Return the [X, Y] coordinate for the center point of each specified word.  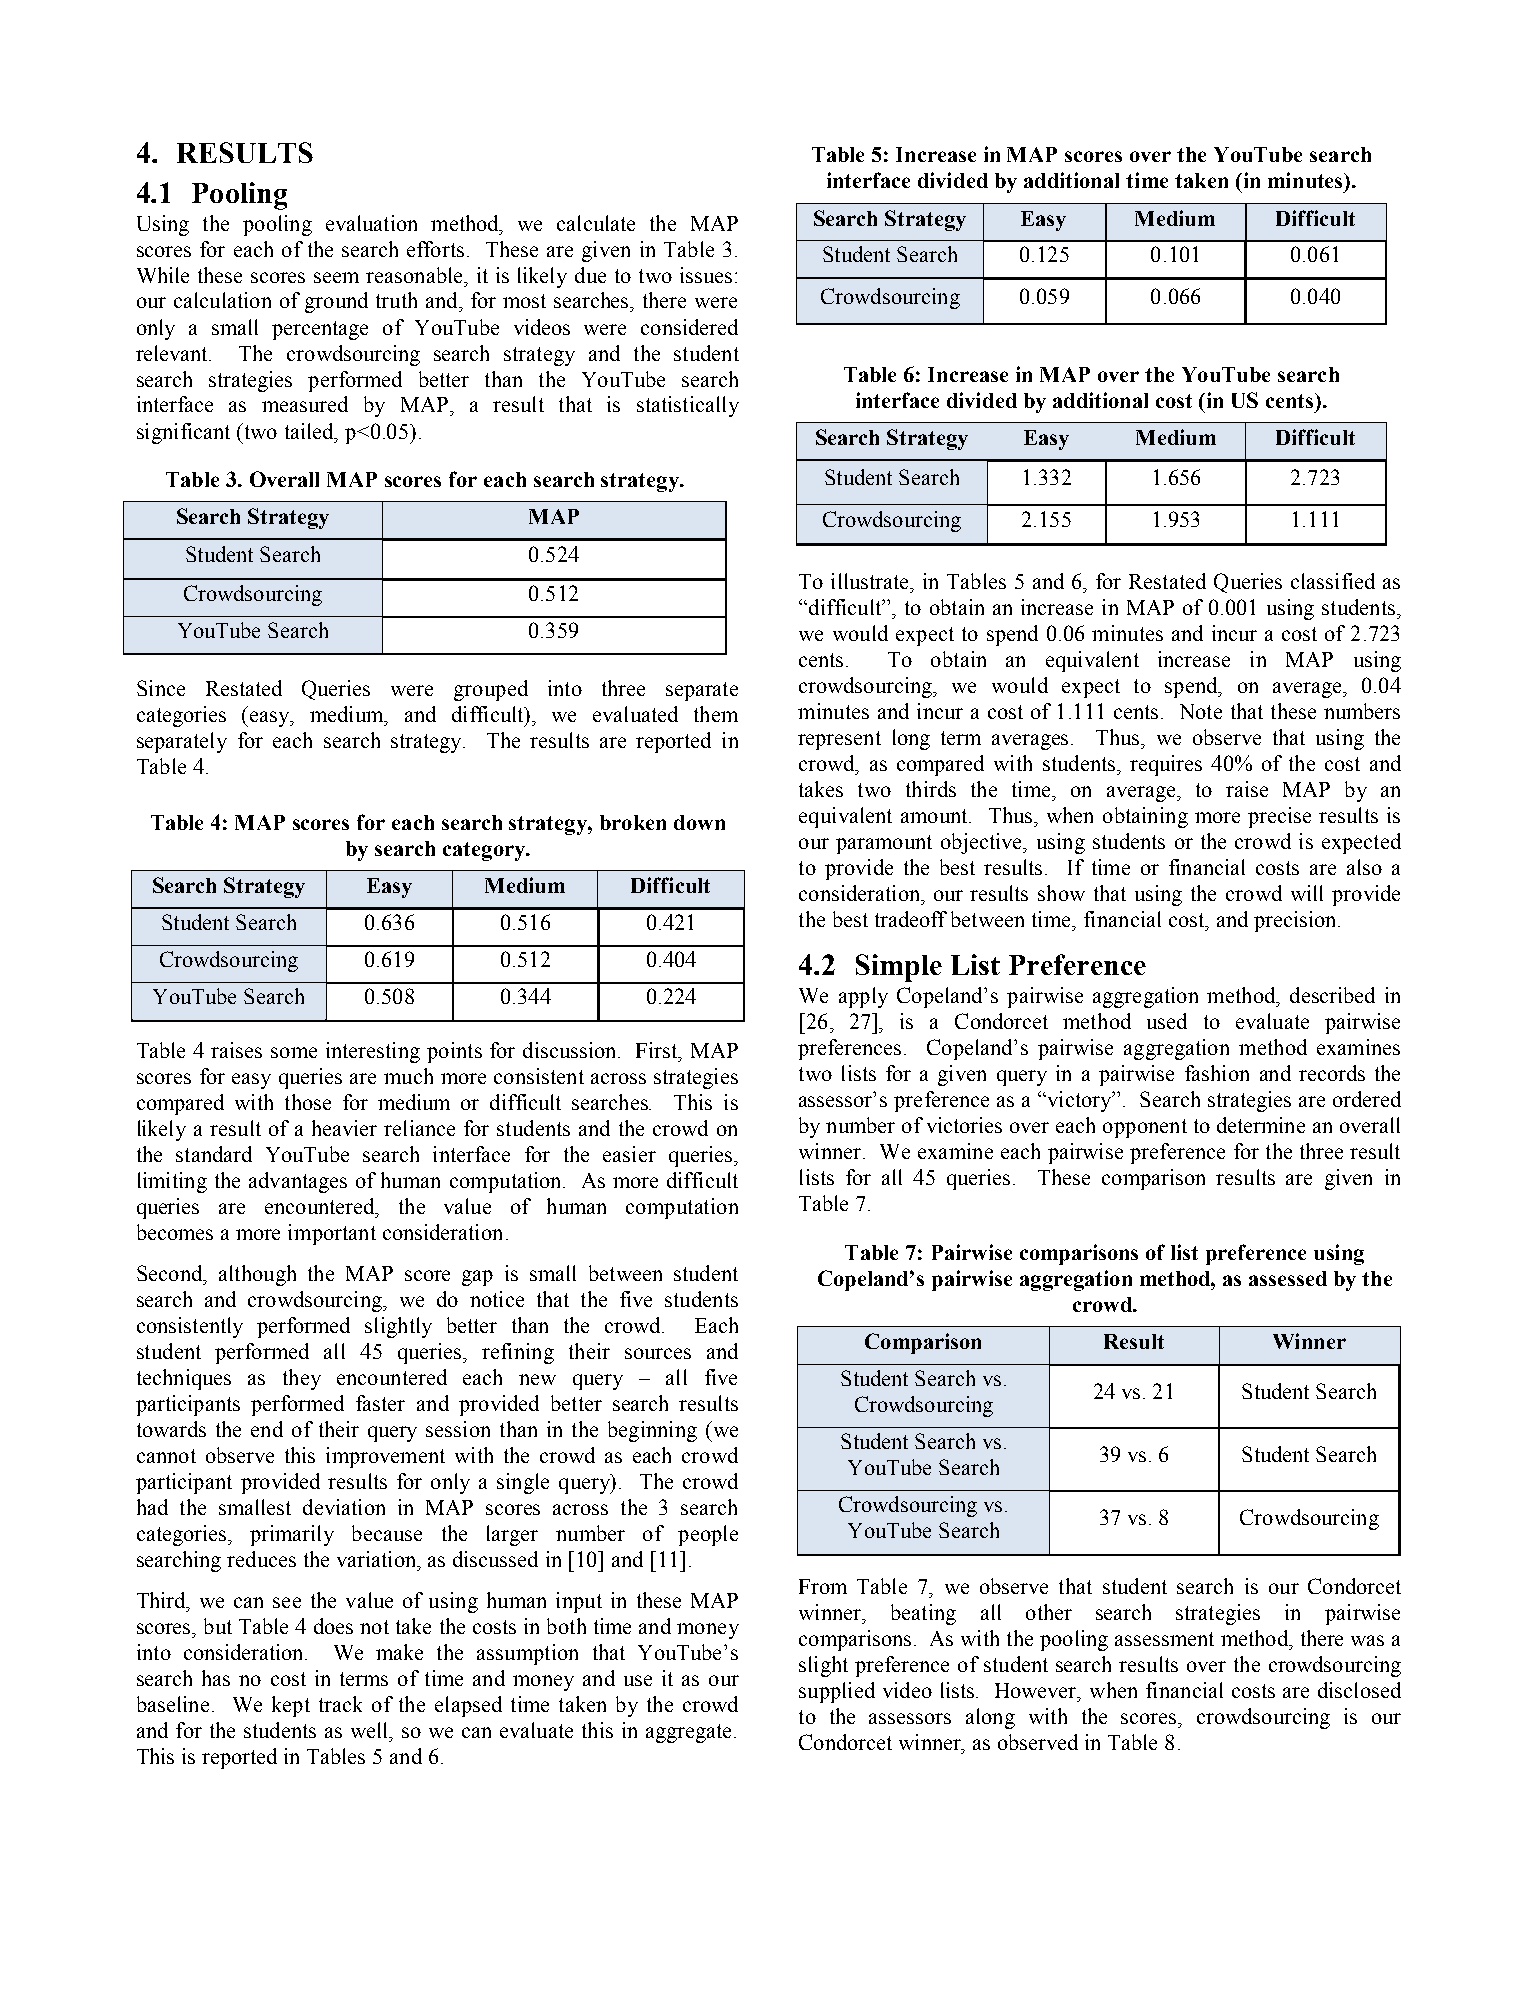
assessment [1164, 1639]
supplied [837, 1692]
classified [1333, 581]
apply [863, 997]
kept [291, 1706]
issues [706, 275]
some [294, 1052]
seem [336, 277]
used [1167, 1021]
